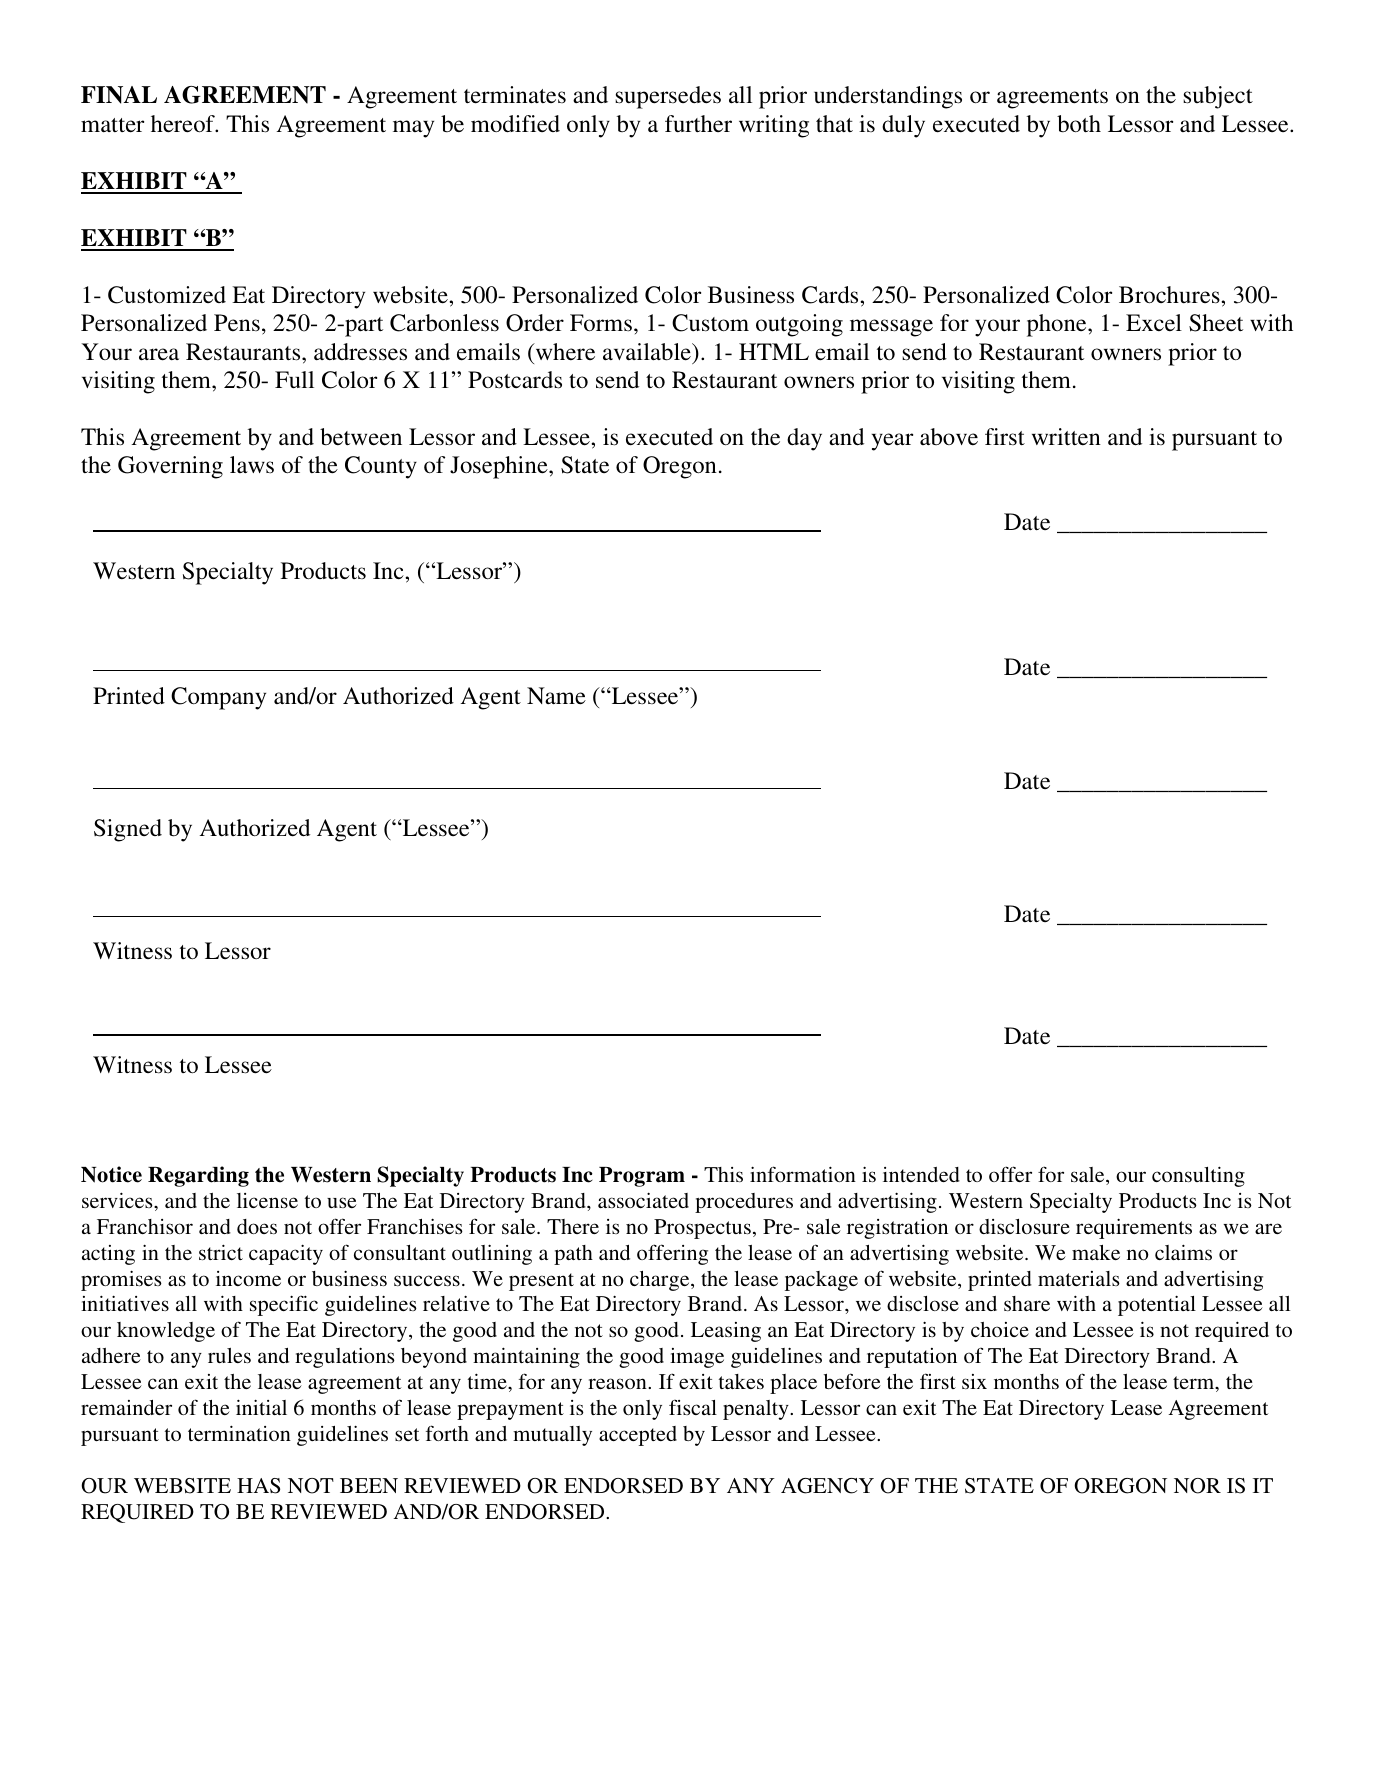  What do you see at coordinates (184, 124) in the document?
I see `hereof` at bounding box center [184, 124].
